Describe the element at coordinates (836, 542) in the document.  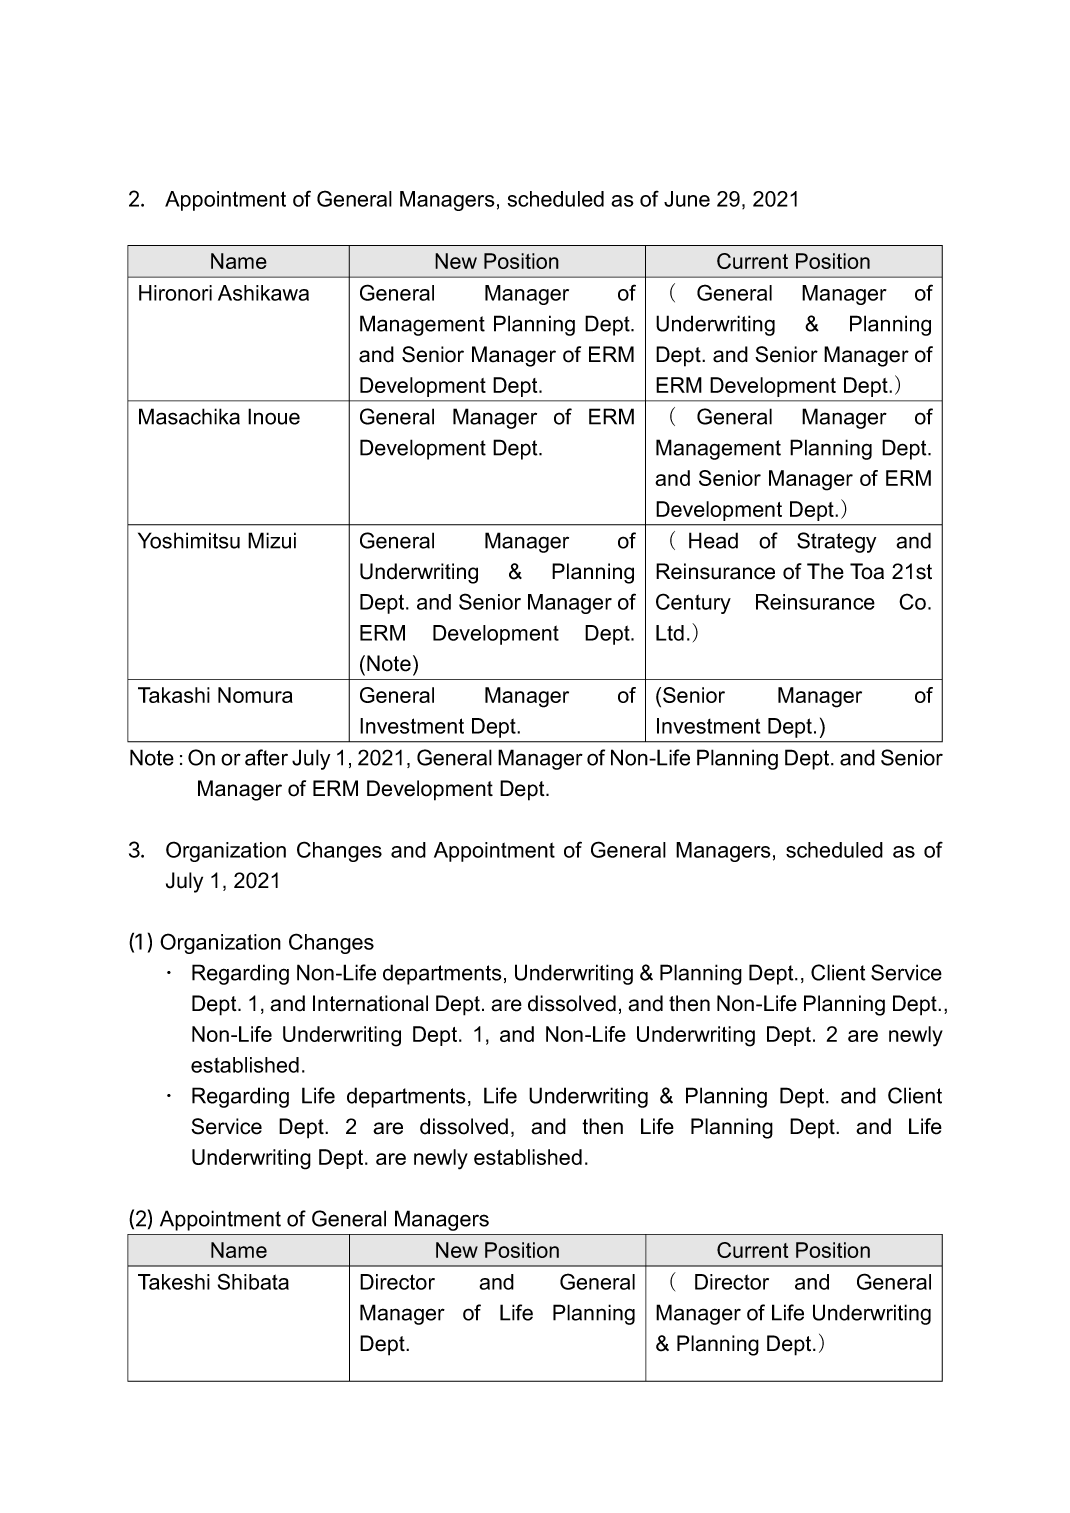
I see `Strategy` at that location.
